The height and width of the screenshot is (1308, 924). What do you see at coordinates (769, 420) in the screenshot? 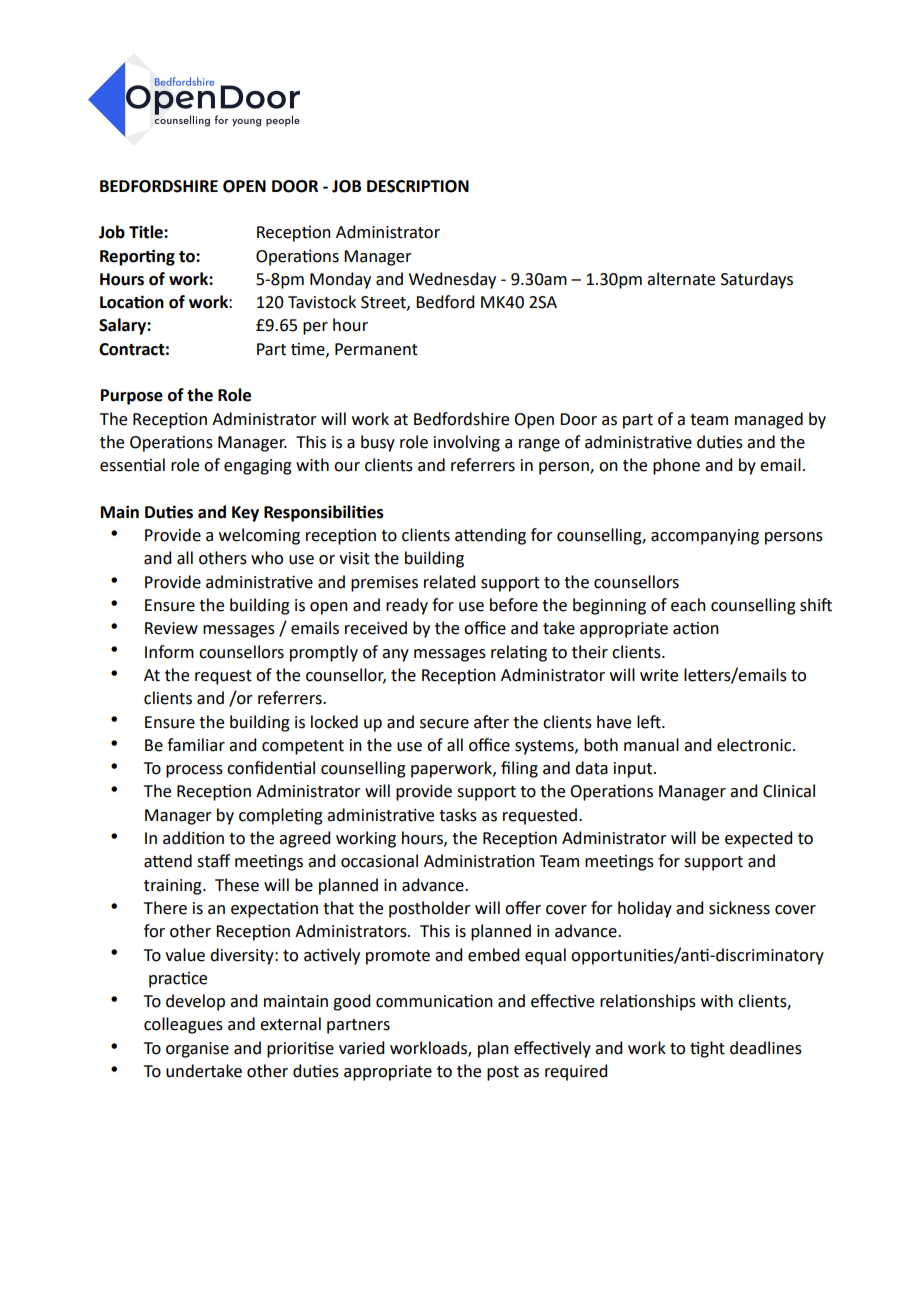
I see `managed` at bounding box center [769, 420].
